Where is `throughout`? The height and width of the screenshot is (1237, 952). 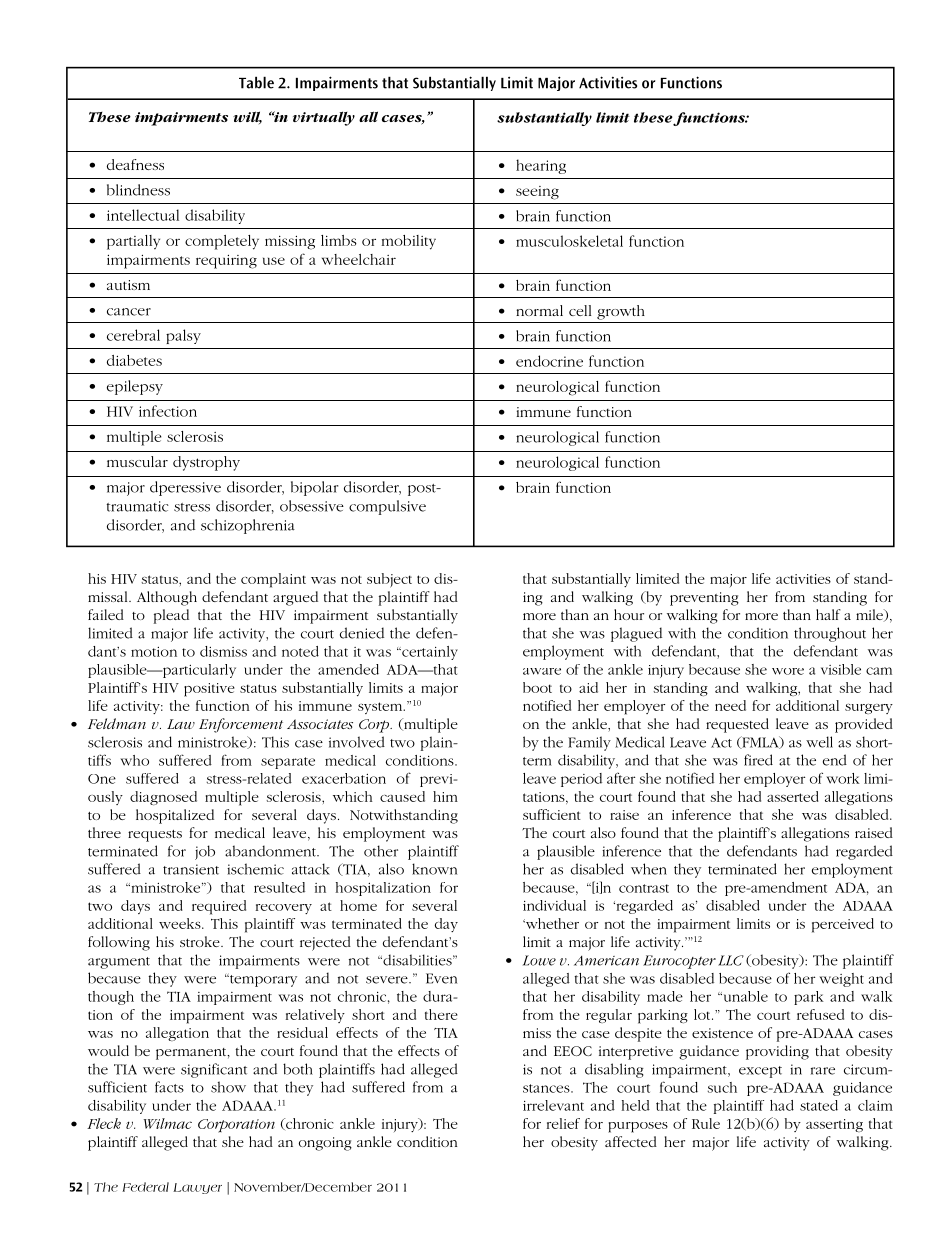 throughout is located at coordinates (830, 634).
